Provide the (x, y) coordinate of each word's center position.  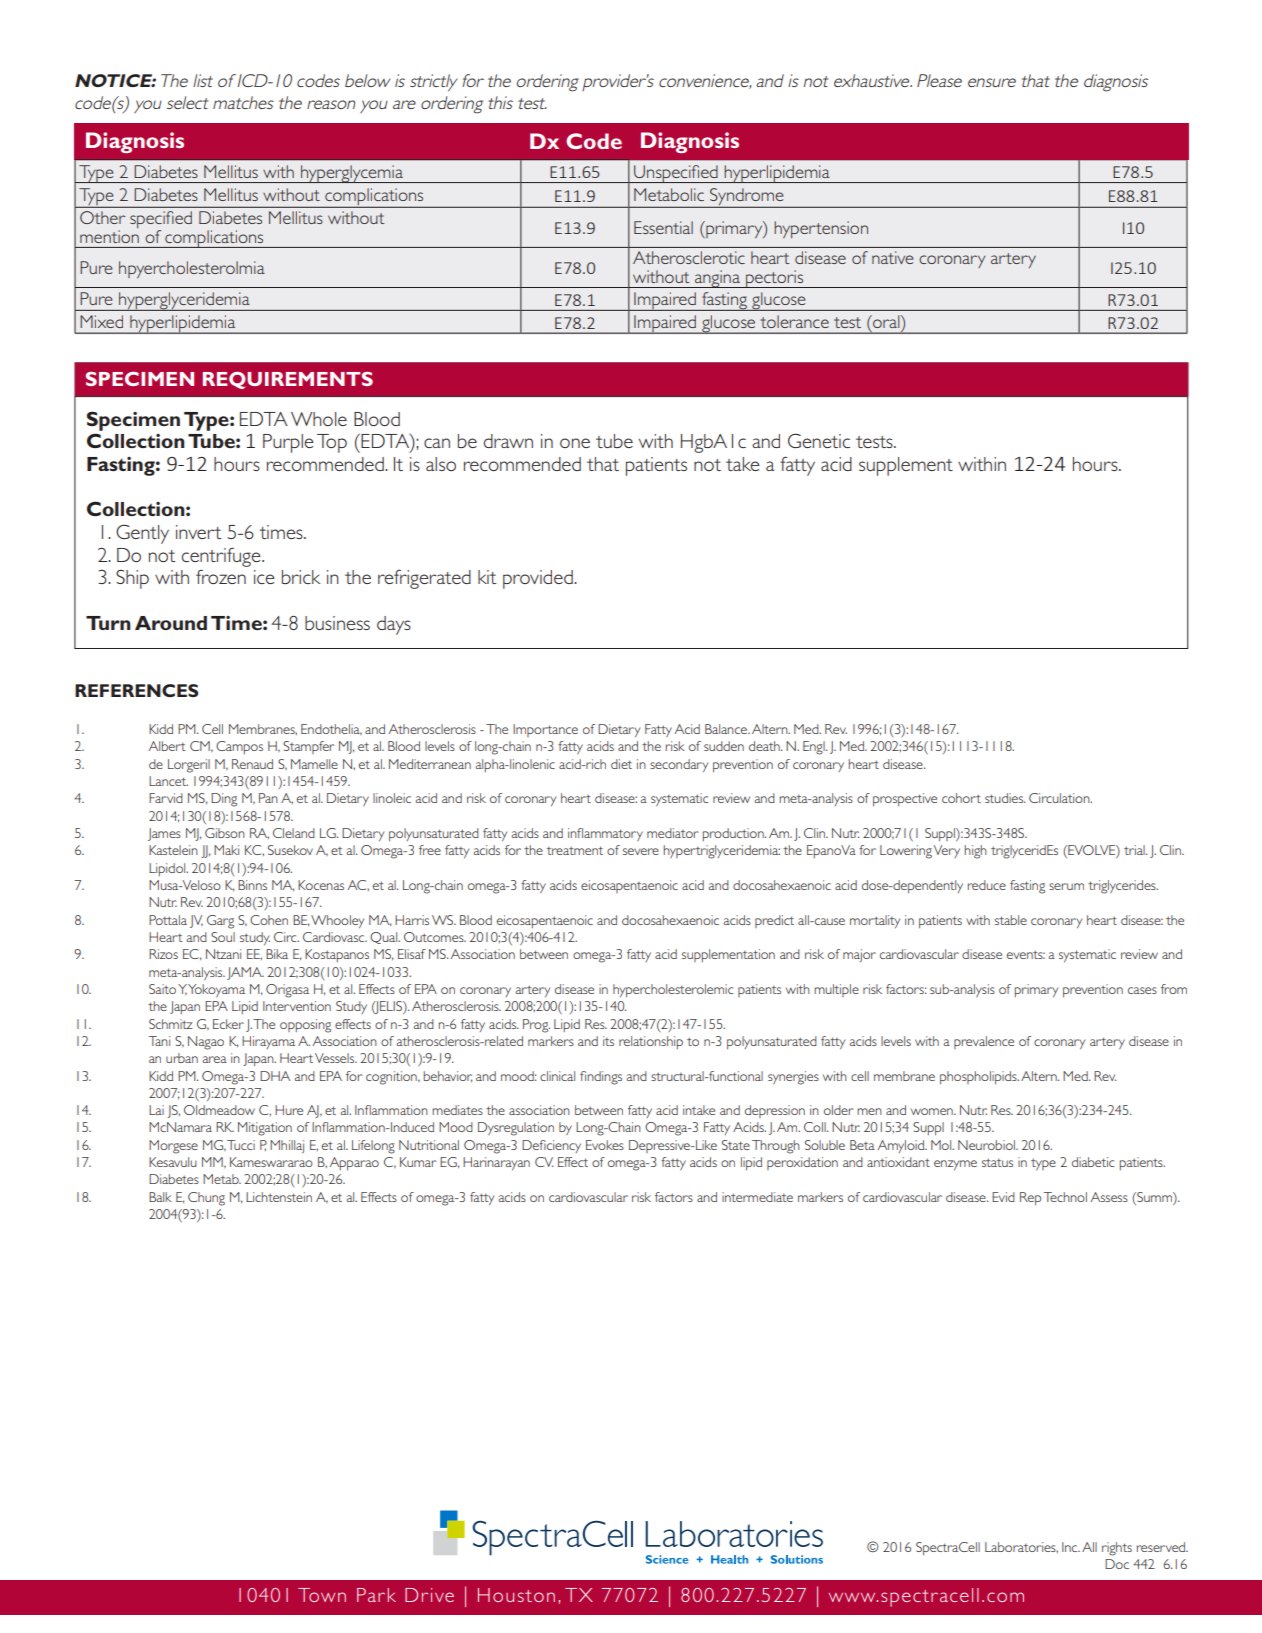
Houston (516, 1595)
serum (1066, 886)
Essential (663, 227)
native (892, 257)
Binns (252, 885)
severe (641, 851)
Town (322, 1595)
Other (102, 217)
